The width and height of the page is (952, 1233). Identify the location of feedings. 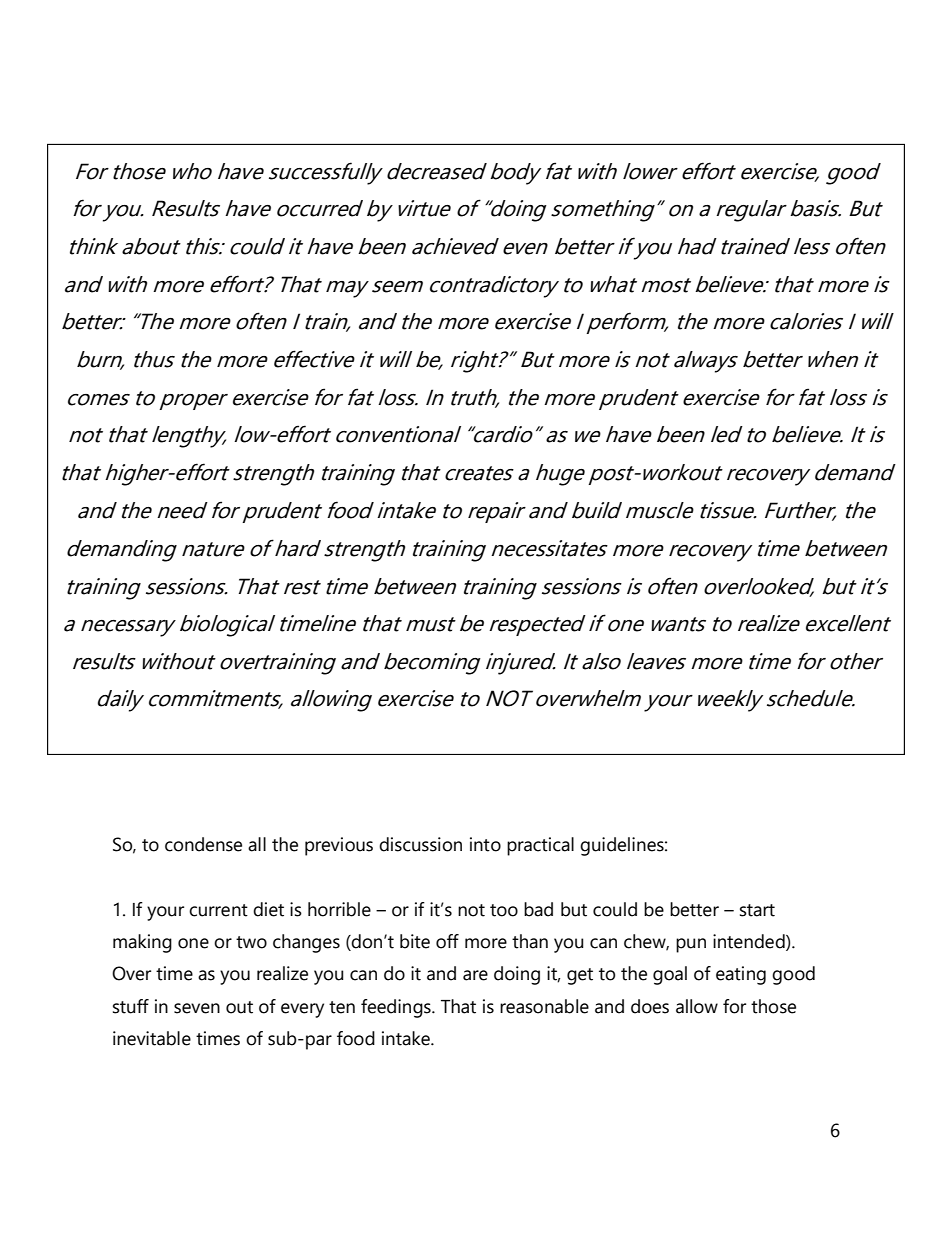
(397, 1008).
